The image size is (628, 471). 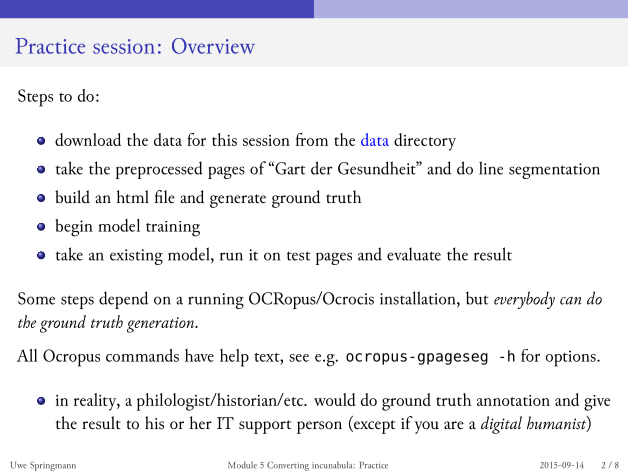 What do you see at coordinates (299, 256) in the page?
I see `test` at bounding box center [299, 256].
